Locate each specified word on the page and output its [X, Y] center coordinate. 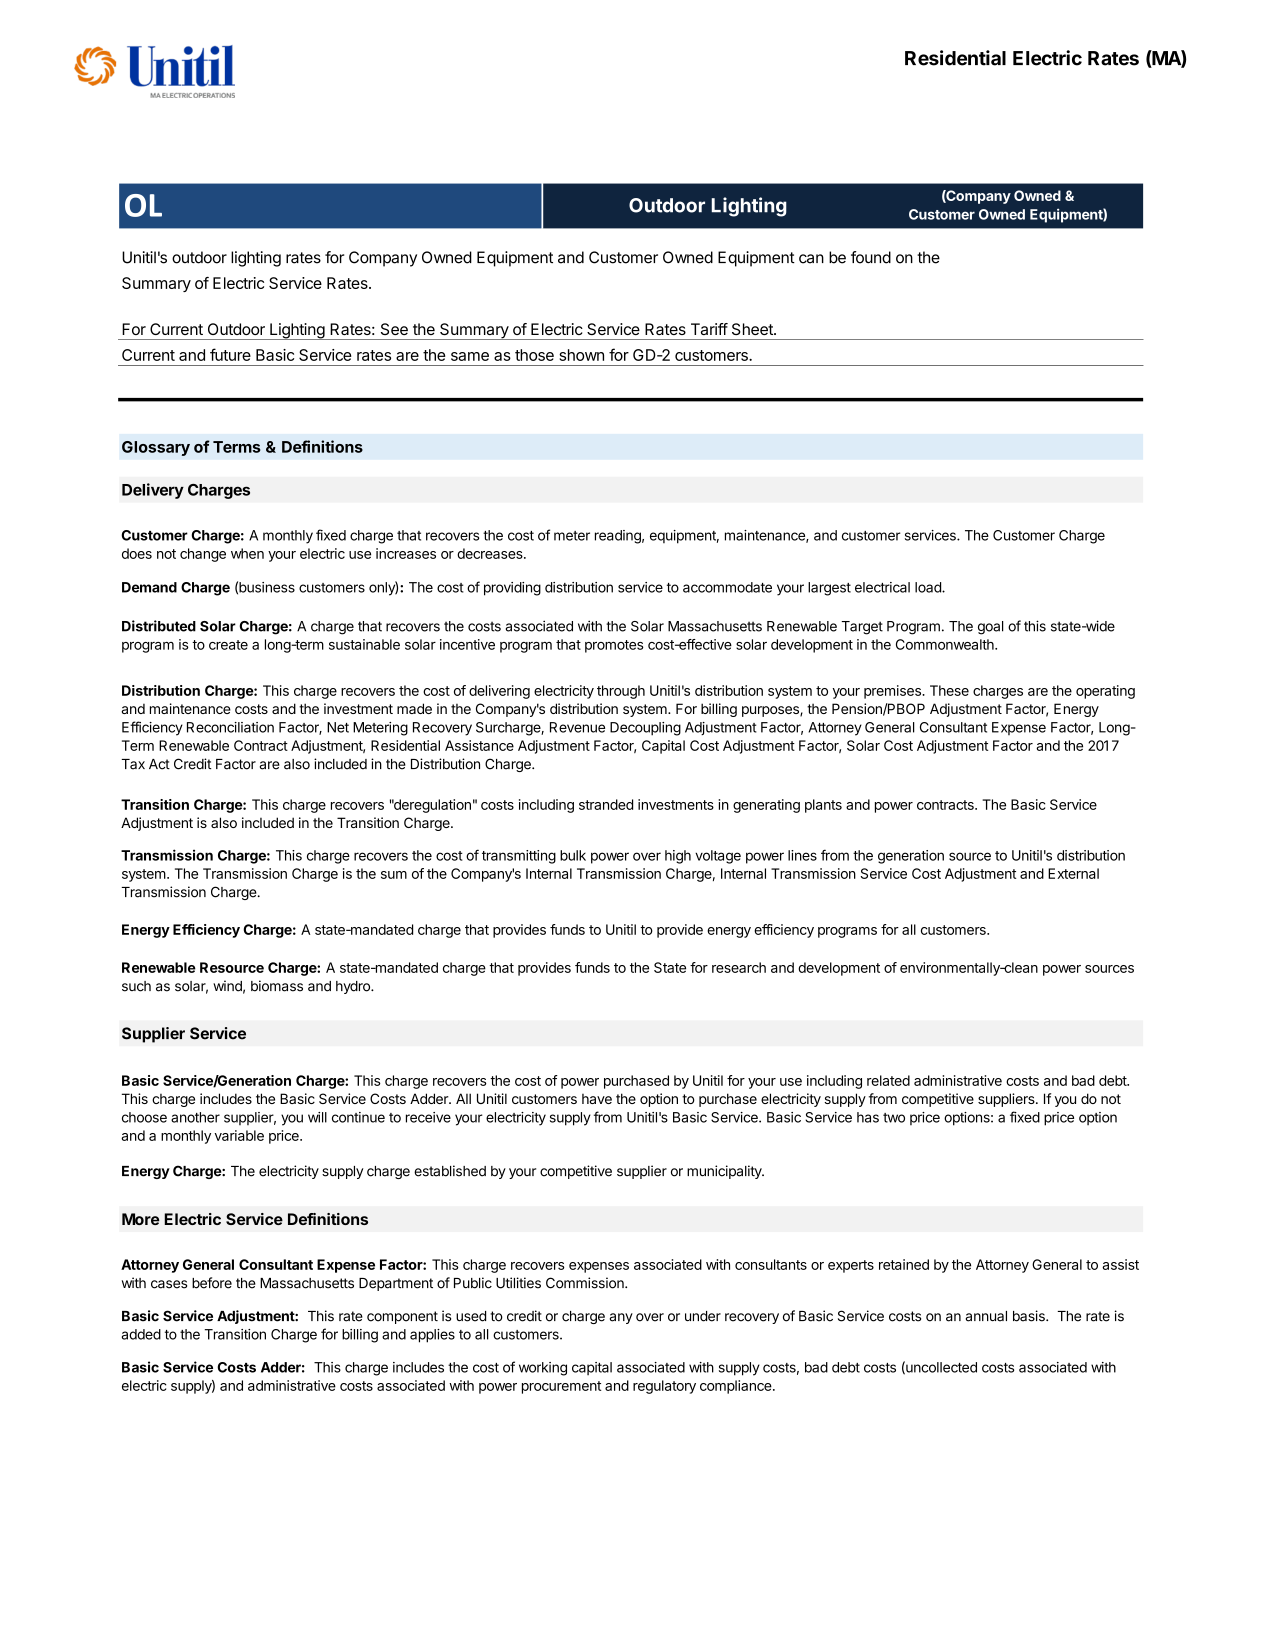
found [871, 257]
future [230, 354]
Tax [133, 764]
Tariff [709, 329]
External [1073, 873]
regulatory [664, 1387]
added [141, 1334]
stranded [606, 804]
